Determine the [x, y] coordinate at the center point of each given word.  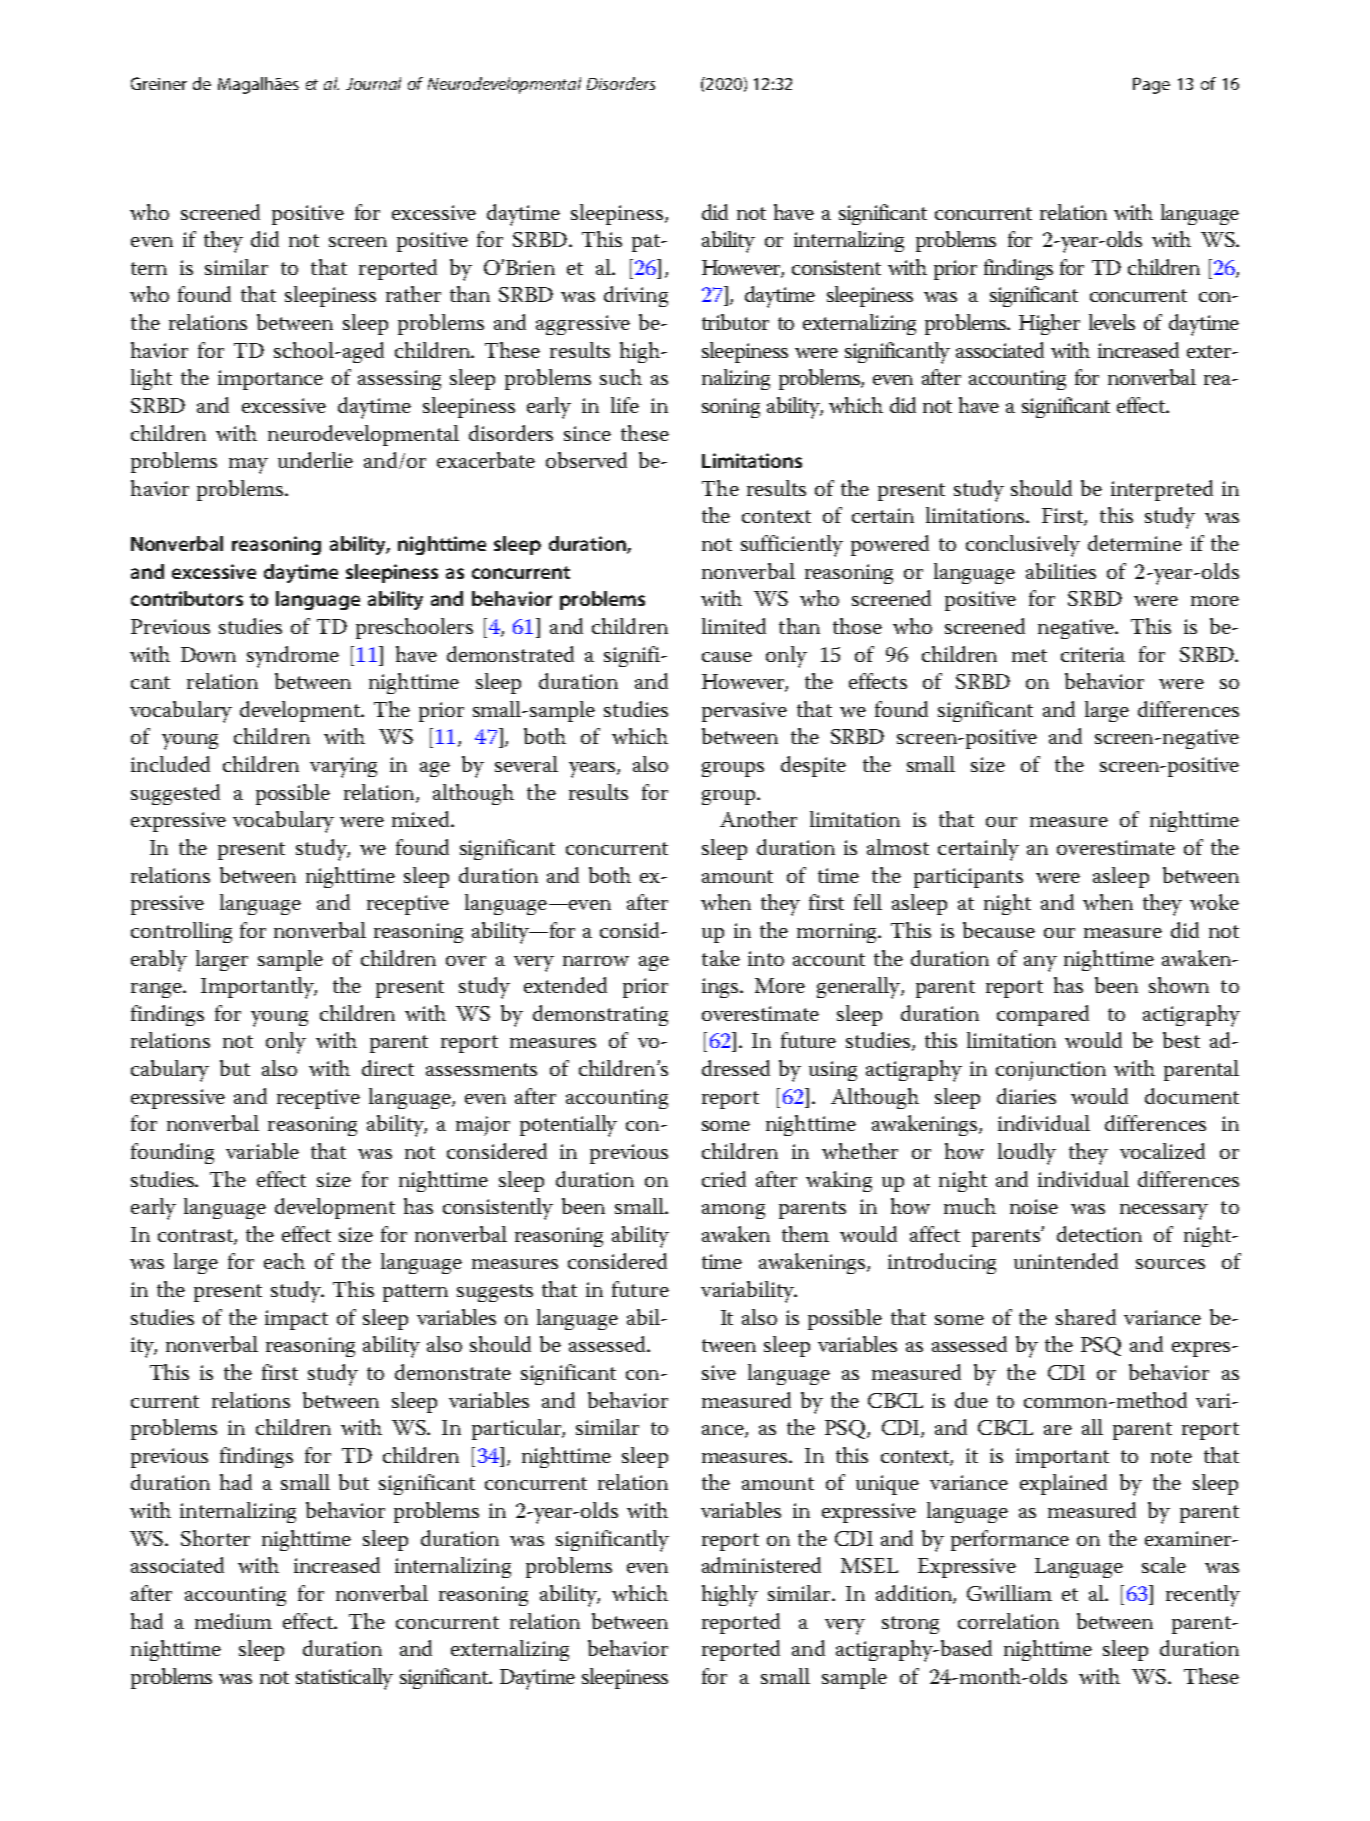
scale [1164, 1565]
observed [586, 460]
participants [968, 878]
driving [636, 296]
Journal [373, 83]
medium [233, 1621]
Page [1151, 85]
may [248, 466]
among [733, 1211]
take [721, 958]
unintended [1066, 1261]
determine [1135, 543]
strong [910, 1625]
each [284, 1261]
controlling [181, 932]
